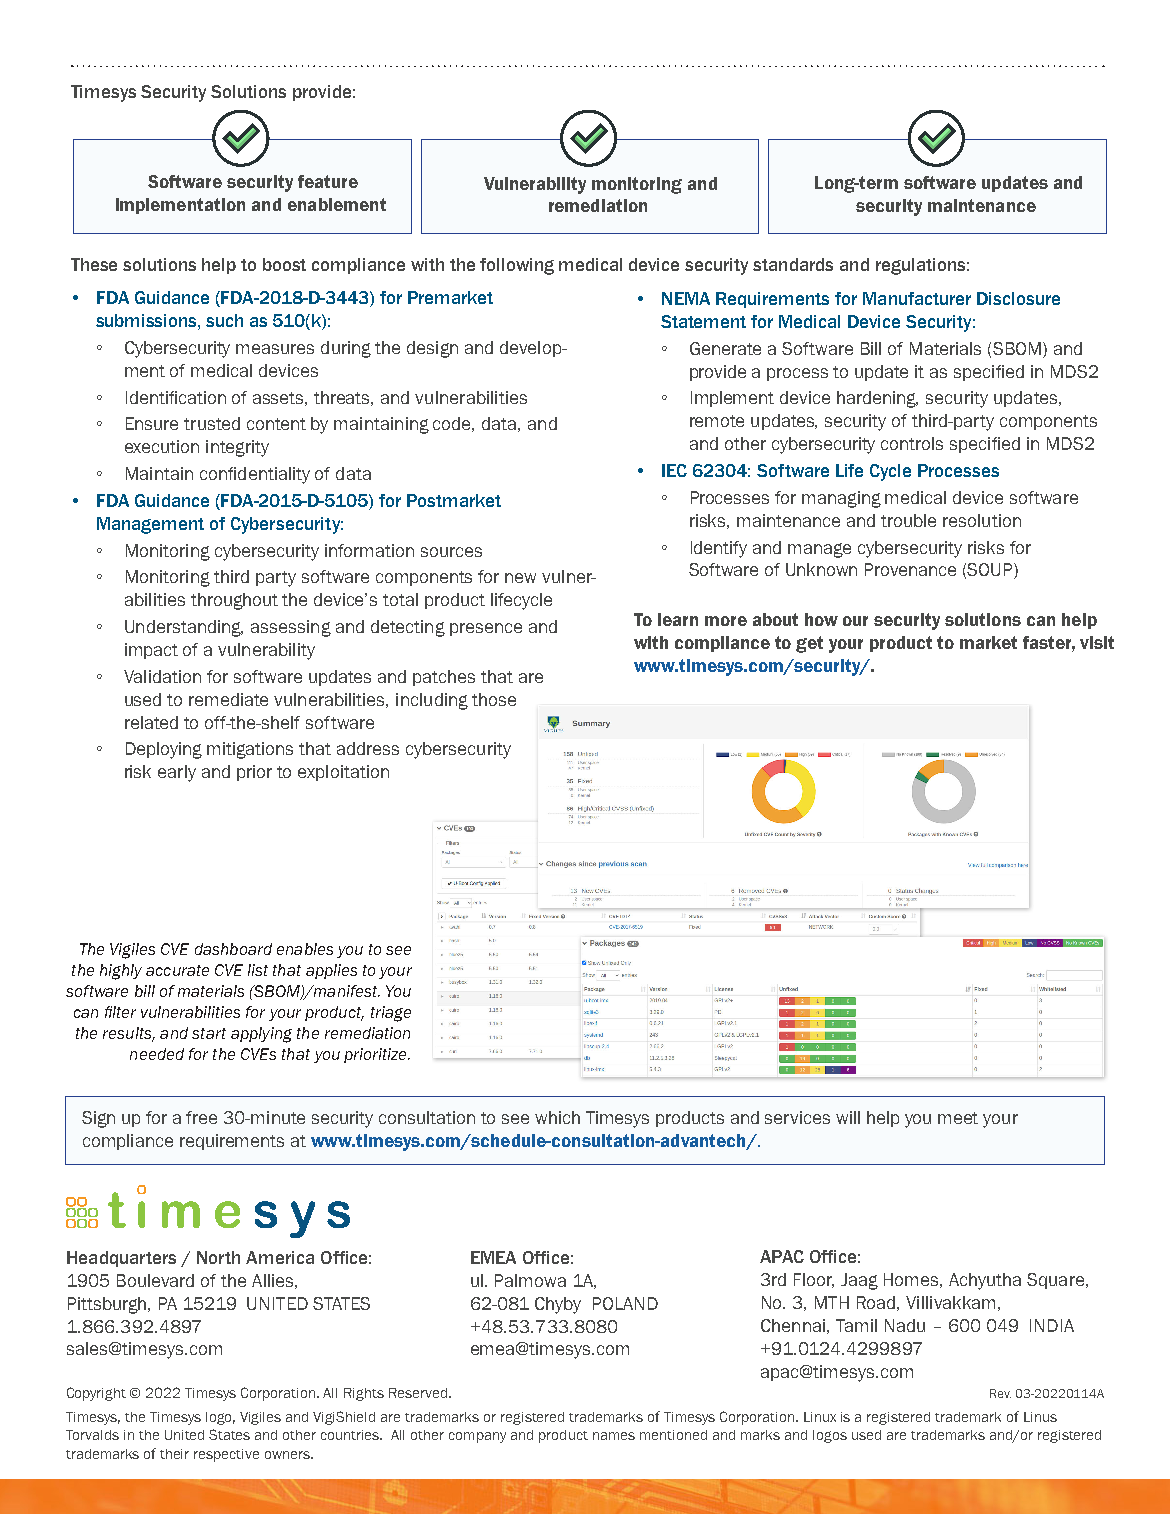 This screenshot has width=1170, height=1514. What do you see at coordinates (226, 1455) in the screenshot?
I see `respective` at bounding box center [226, 1455].
